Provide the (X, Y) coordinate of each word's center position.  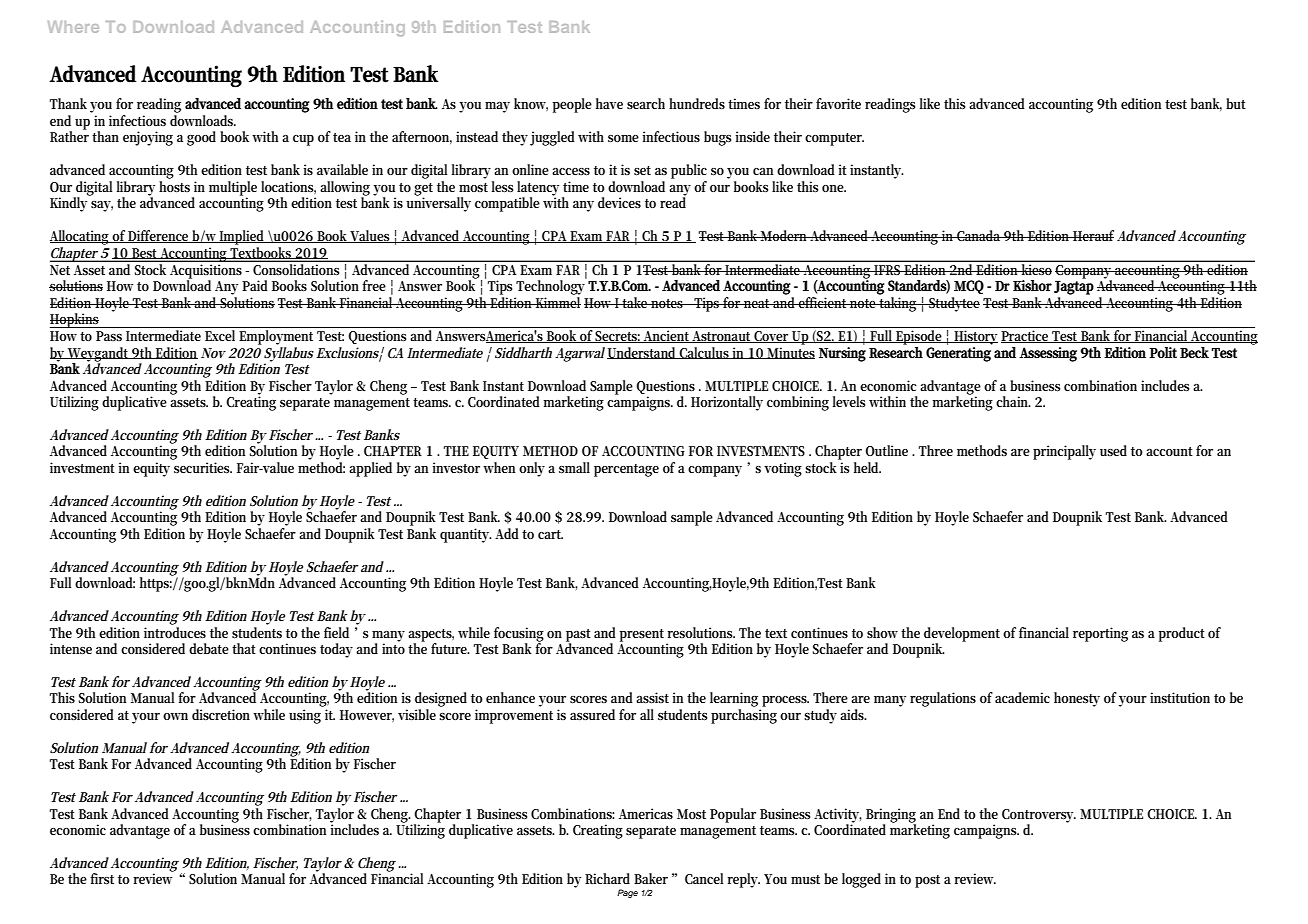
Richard (607, 878)
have (609, 103)
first (102, 878)
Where (73, 27)
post (927, 881)
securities (203, 467)
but (1236, 103)
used (1113, 450)
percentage (626, 470)
